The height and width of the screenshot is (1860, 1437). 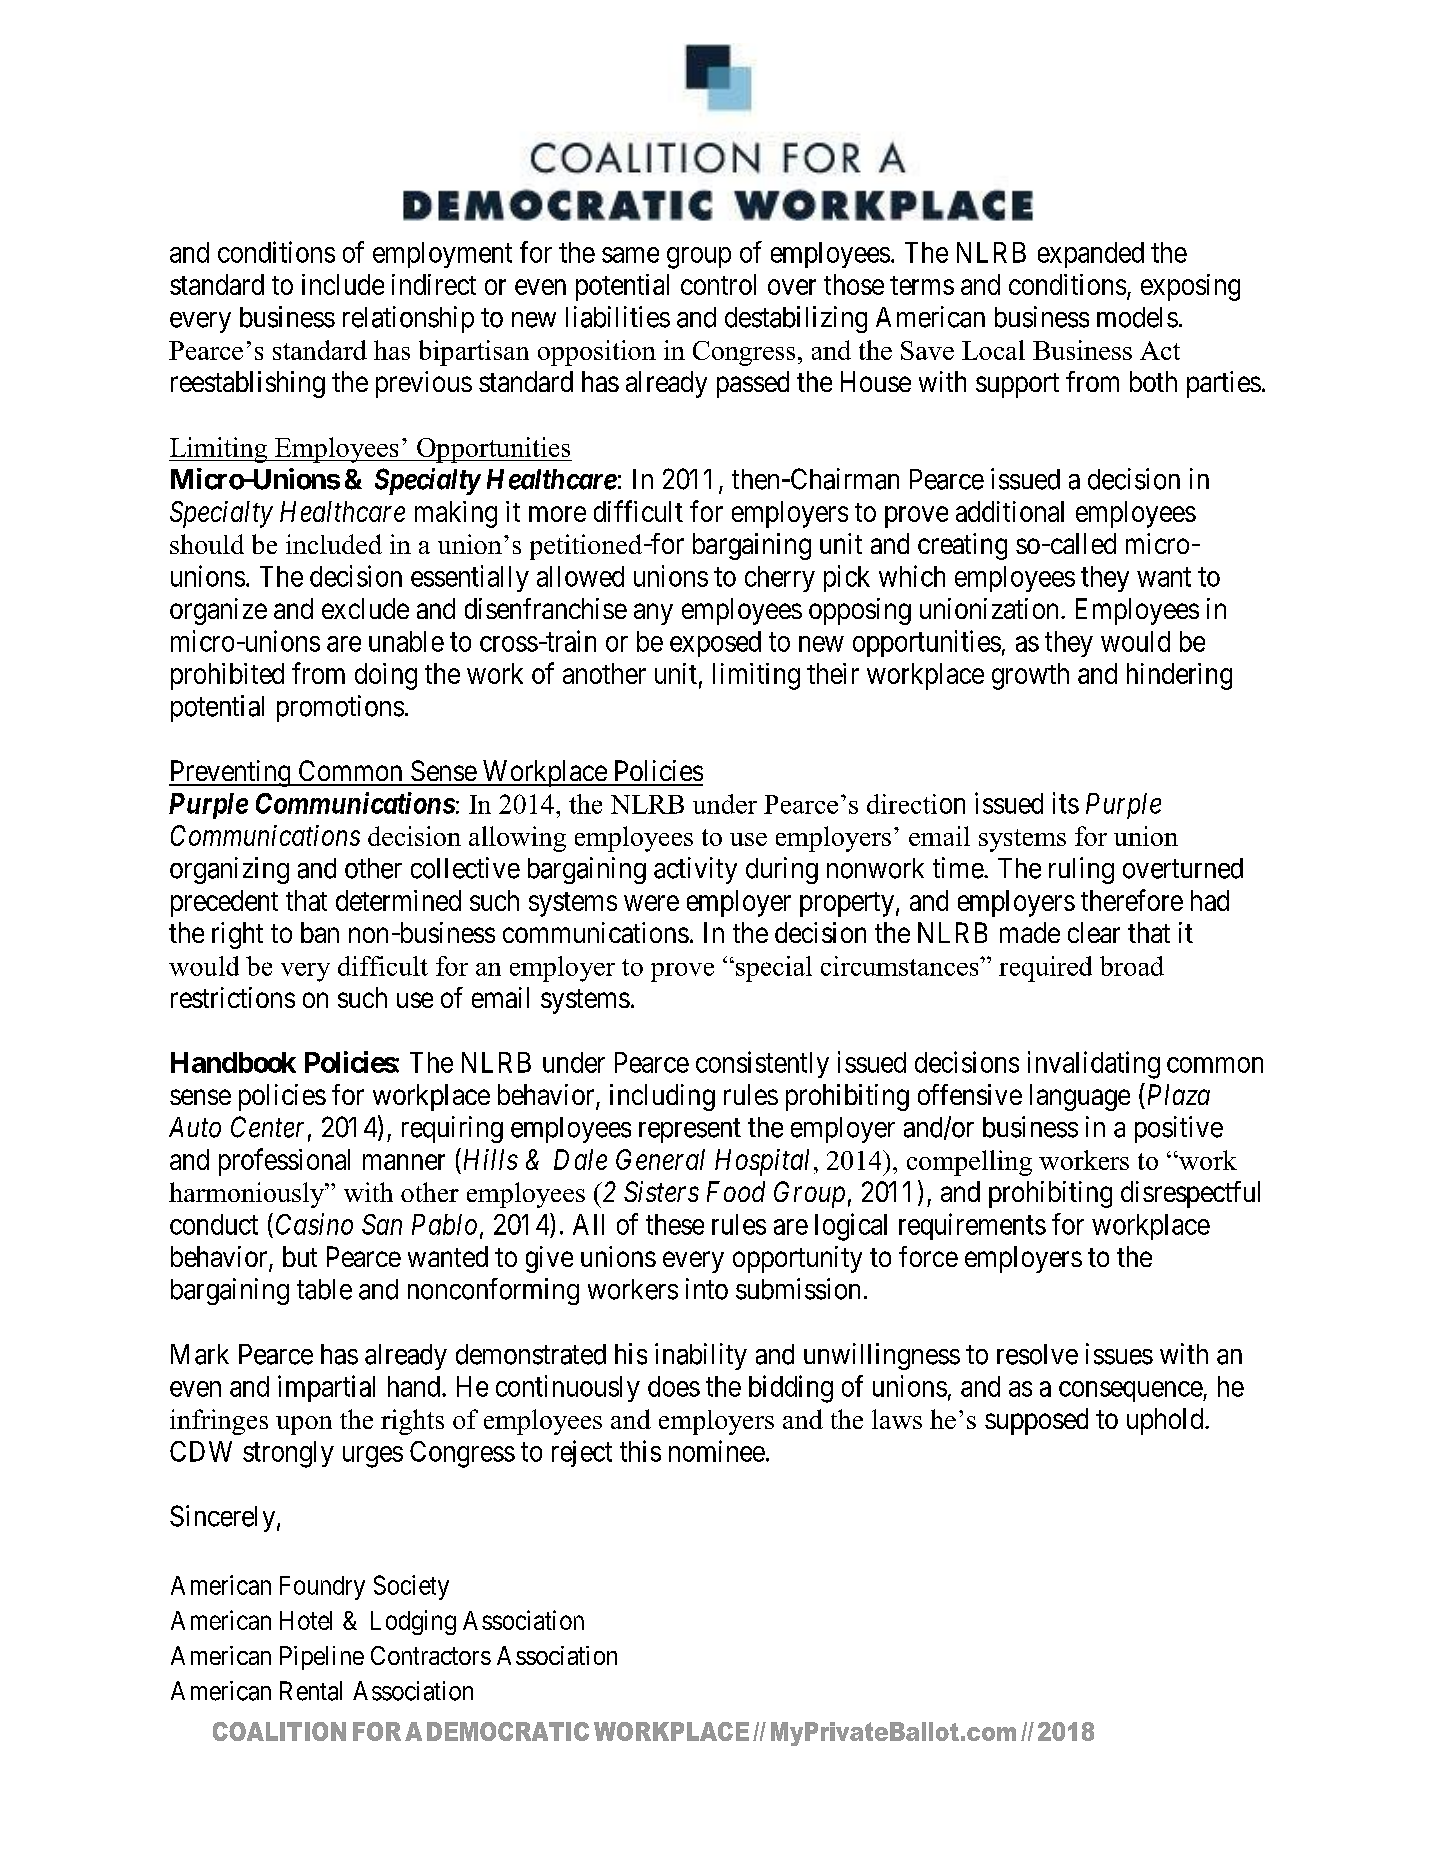 What do you see at coordinates (715, 644) in the screenshot?
I see `exposed` at bounding box center [715, 644].
